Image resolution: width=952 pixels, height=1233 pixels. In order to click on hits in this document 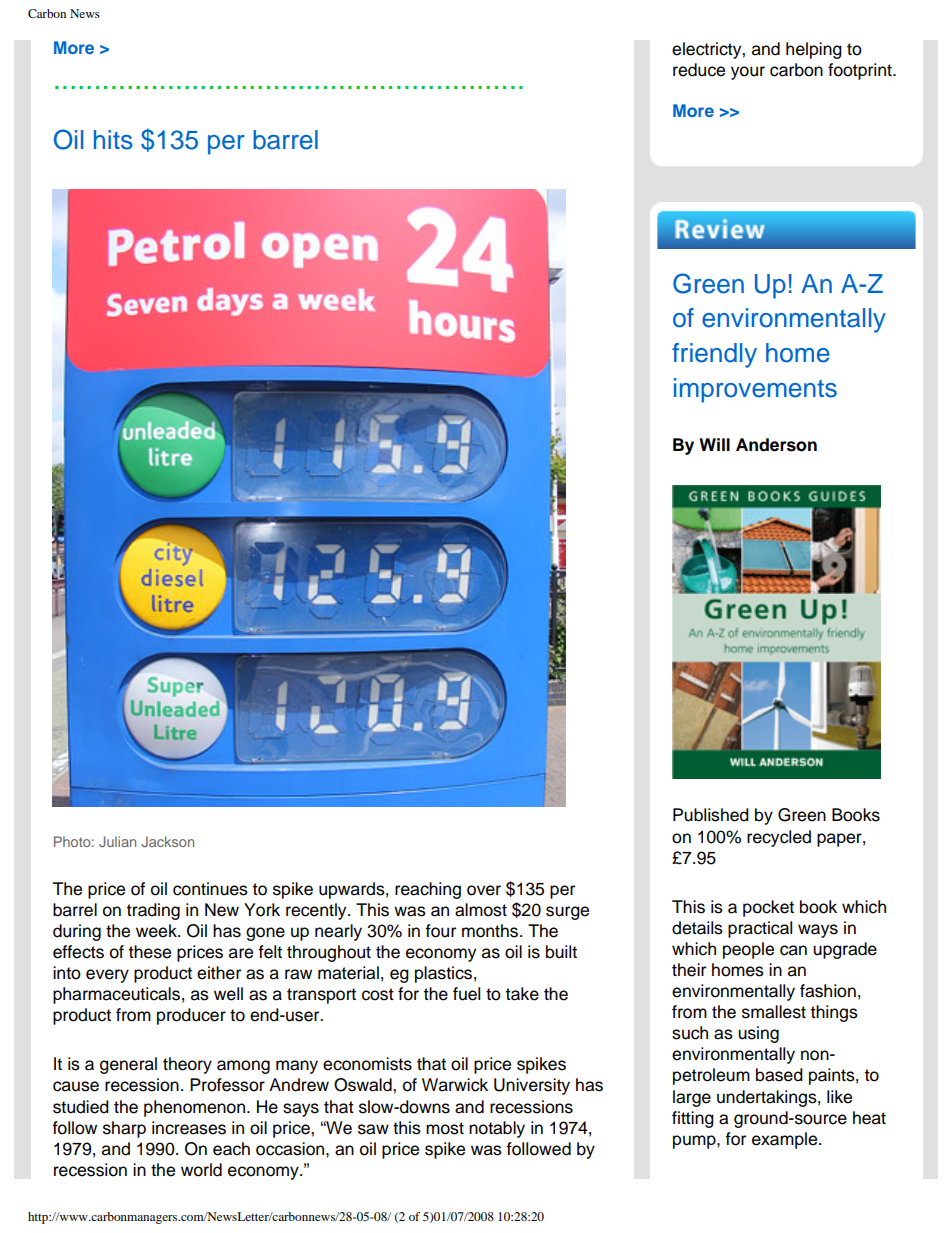, I will do `click(113, 140)`.
